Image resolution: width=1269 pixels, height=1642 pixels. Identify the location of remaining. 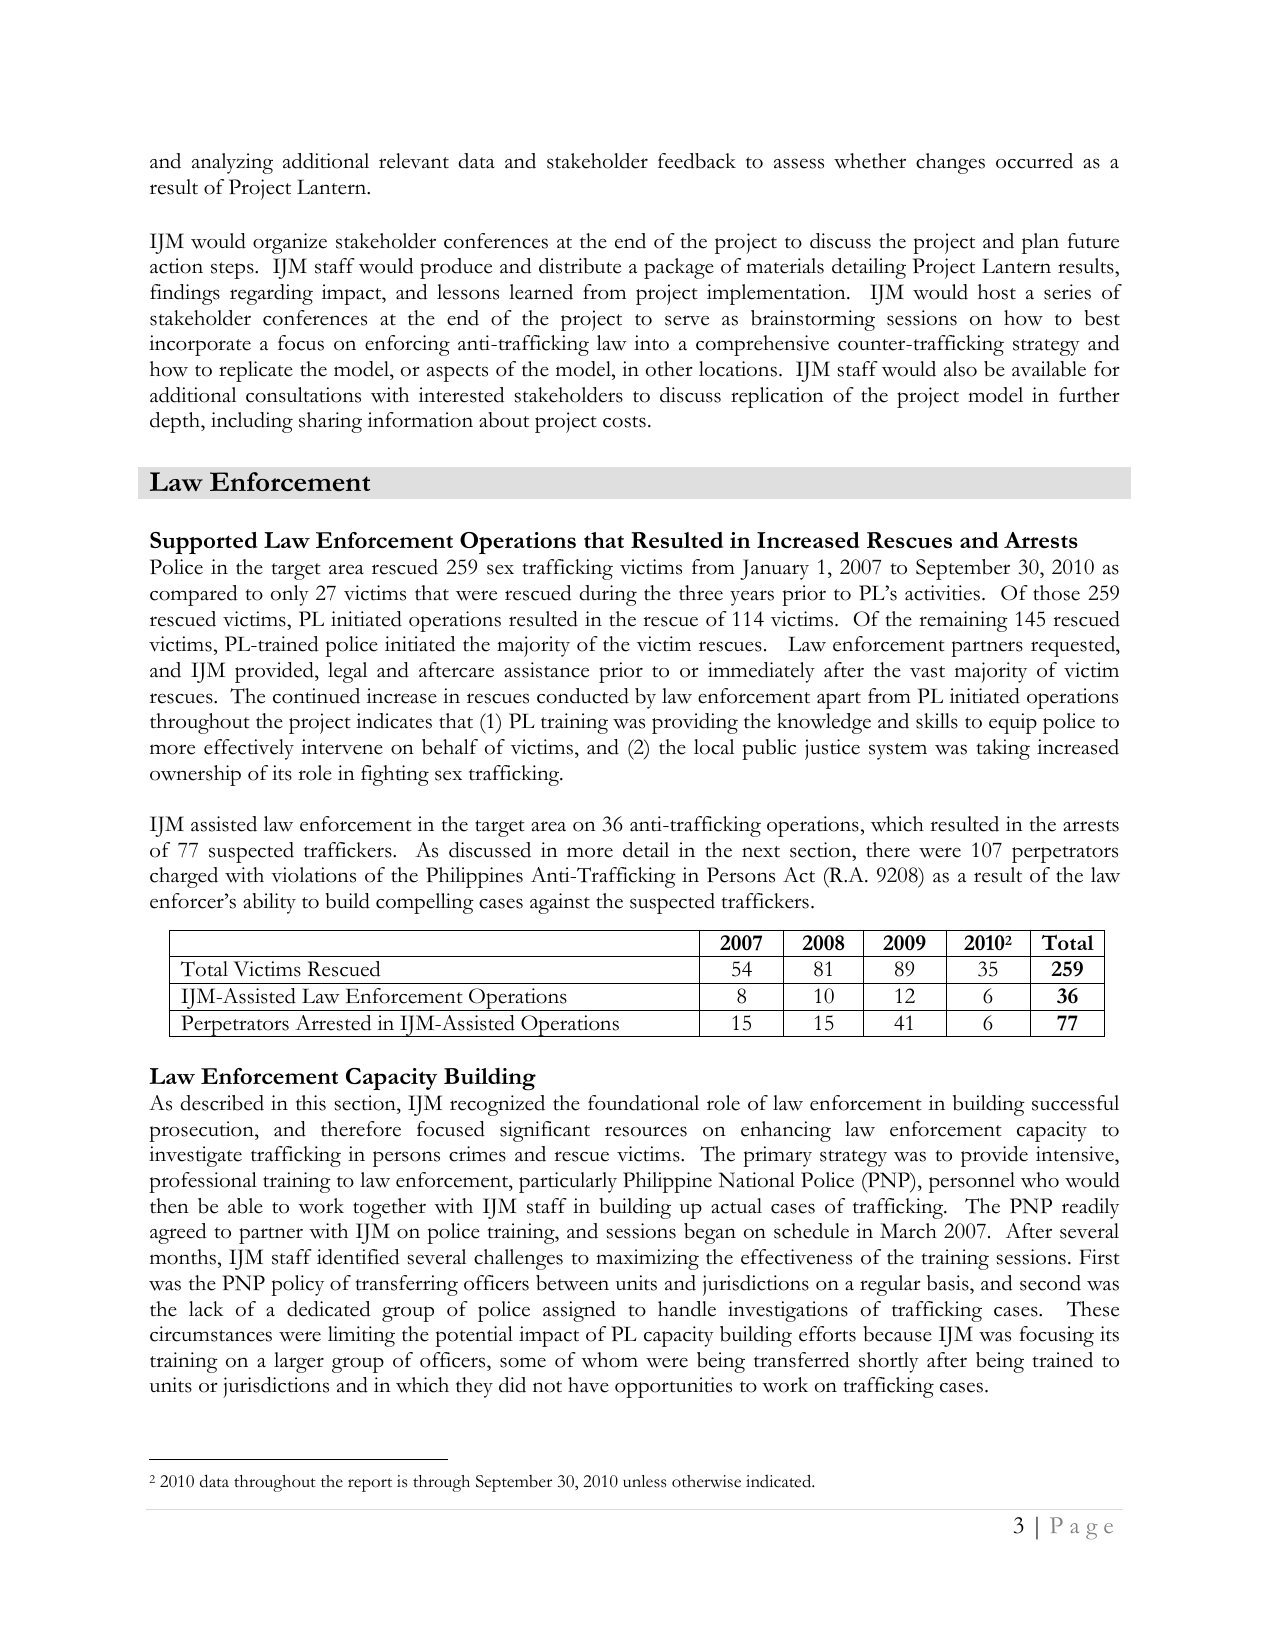
(963, 621).
